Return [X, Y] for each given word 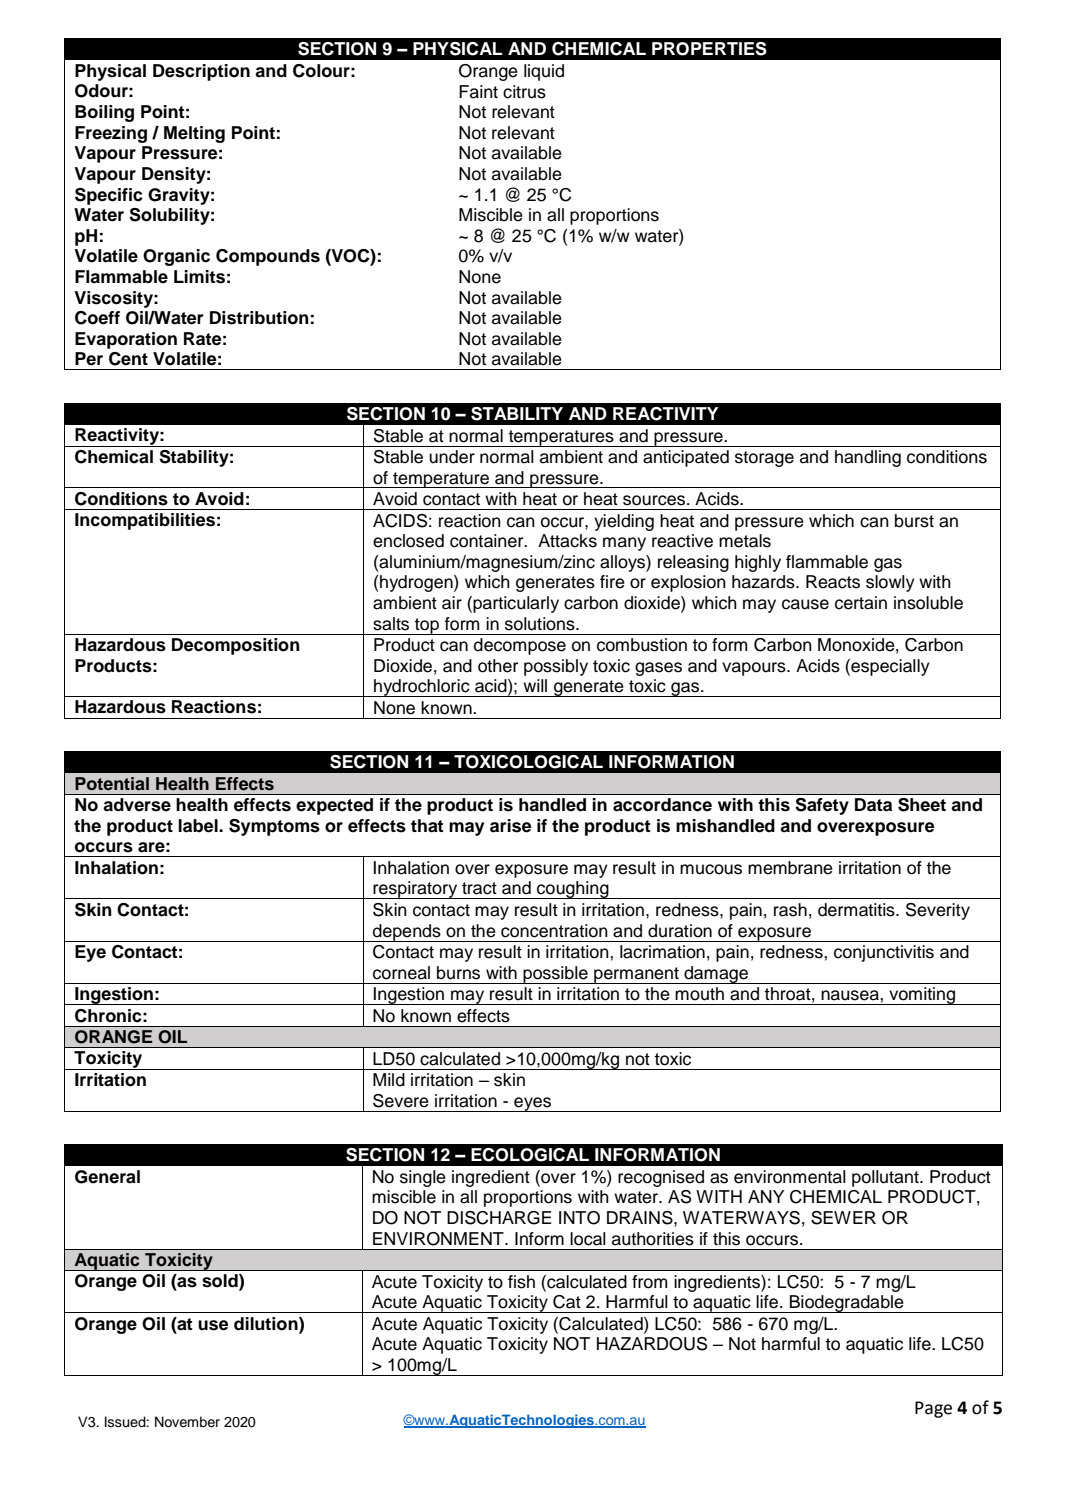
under [452, 457]
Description [201, 72]
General [107, 1177]
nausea [851, 995]
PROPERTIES [709, 49]
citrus [524, 92]
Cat [567, 1302]
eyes [532, 1104]
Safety [822, 806]
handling [868, 458]
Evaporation [126, 340]
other [498, 666]
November [187, 1422]
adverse [137, 805]
